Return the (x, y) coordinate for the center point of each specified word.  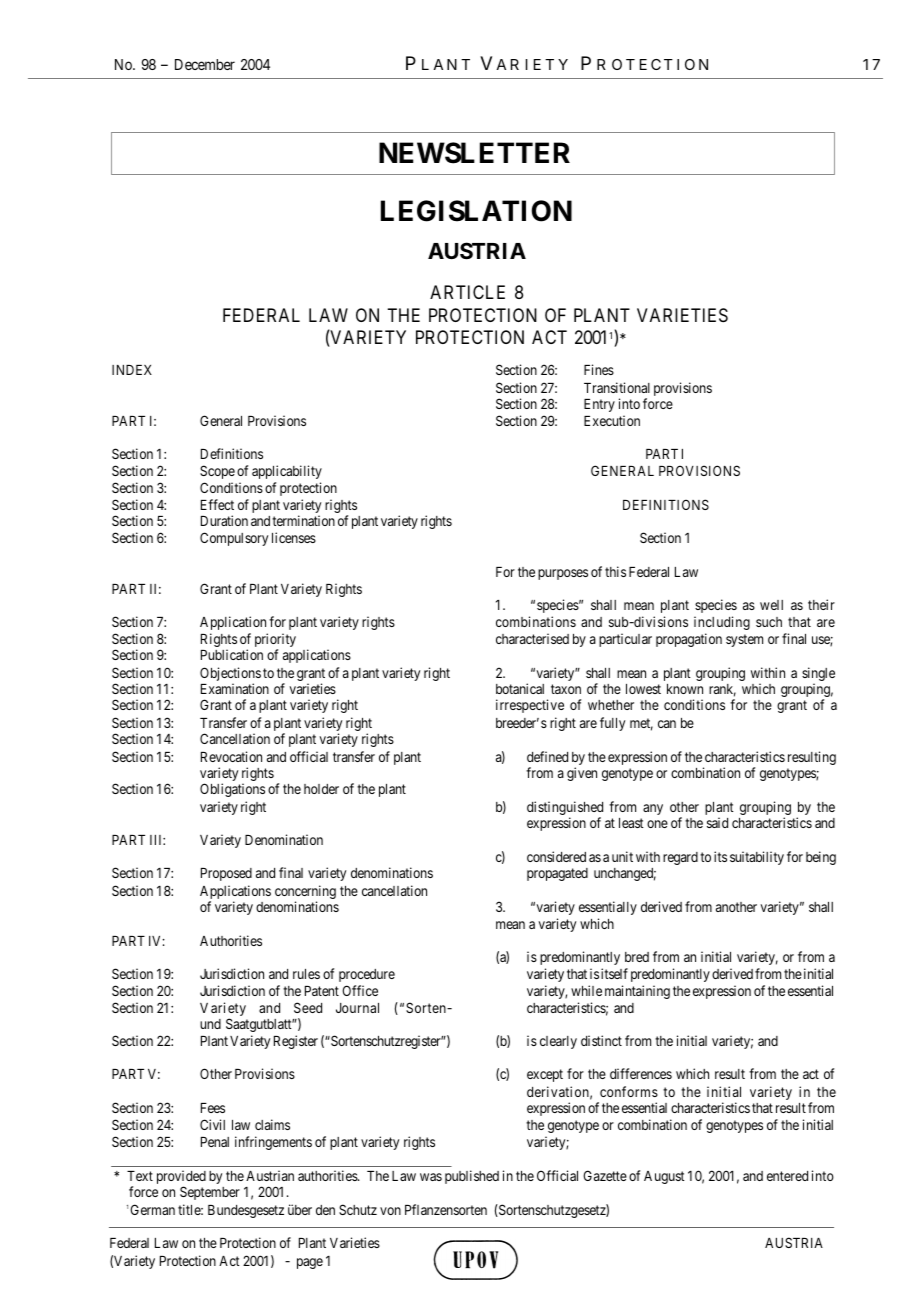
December (205, 64)
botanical (520, 688)
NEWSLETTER (474, 153)
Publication (232, 654)
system (744, 640)
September (210, 1193)
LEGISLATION (476, 211)
